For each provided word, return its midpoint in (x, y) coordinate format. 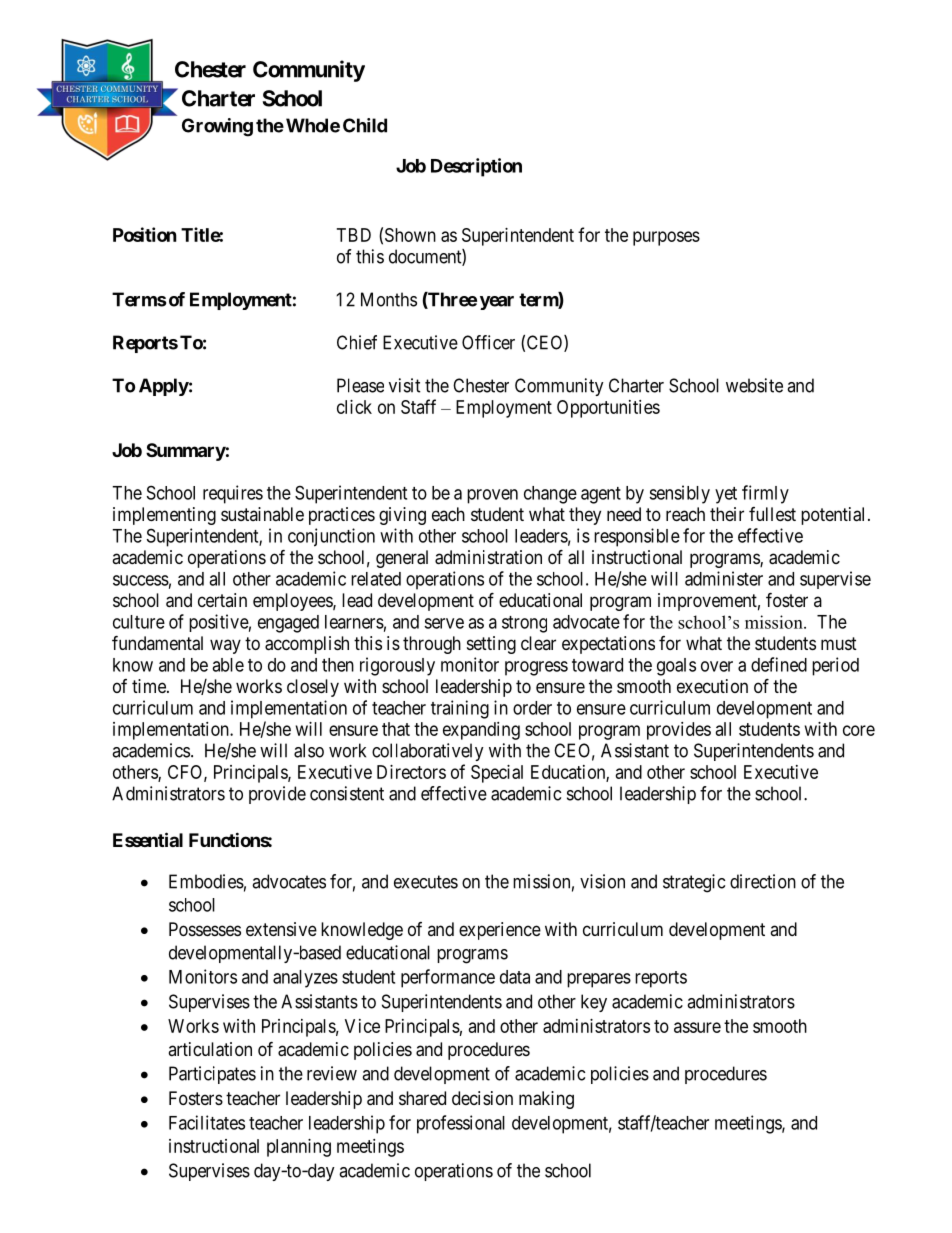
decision (482, 1098)
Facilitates (207, 1122)
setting (491, 645)
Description (476, 167)
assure (697, 1027)
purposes (666, 238)
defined (779, 664)
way (225, 646)
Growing (217, 127)
